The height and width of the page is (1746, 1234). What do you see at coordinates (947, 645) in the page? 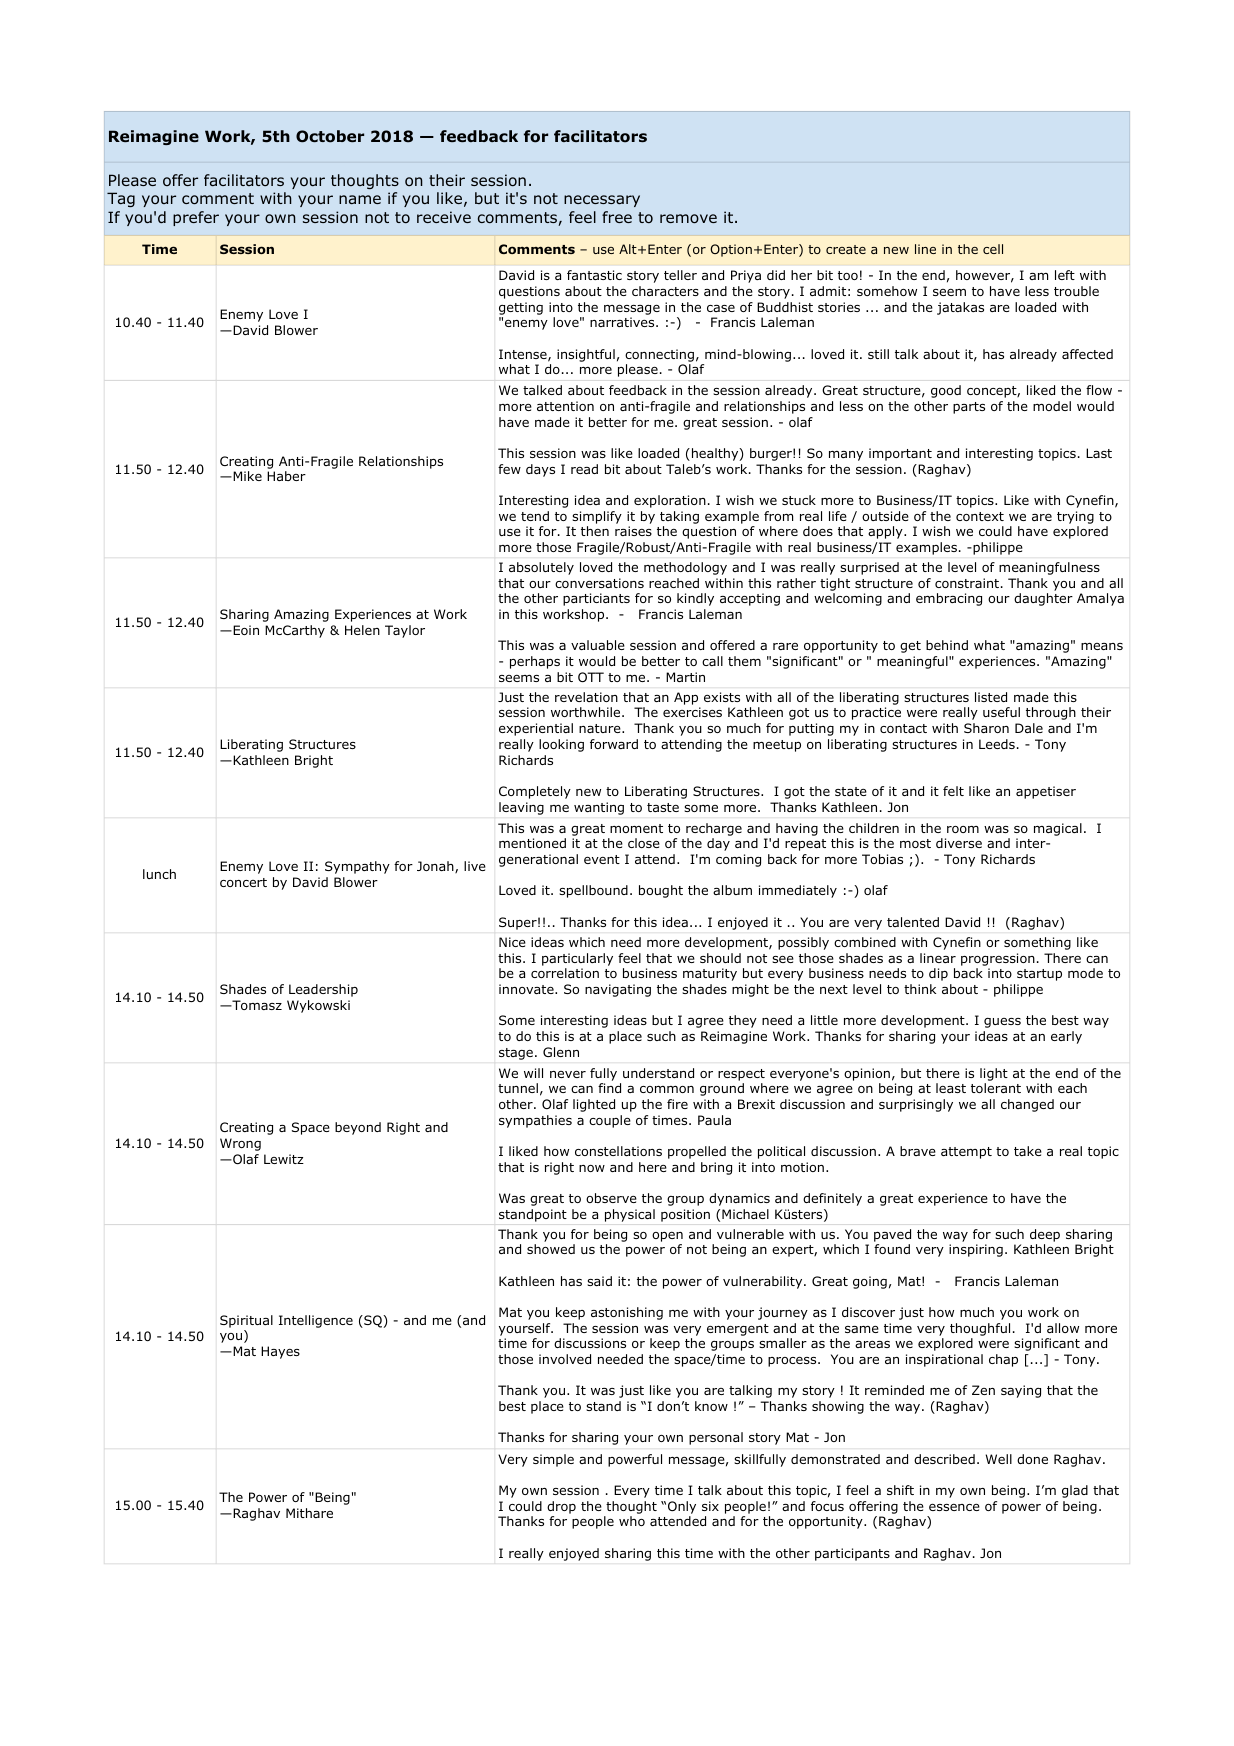
I see `behind` at bounding box center [947, 645].
